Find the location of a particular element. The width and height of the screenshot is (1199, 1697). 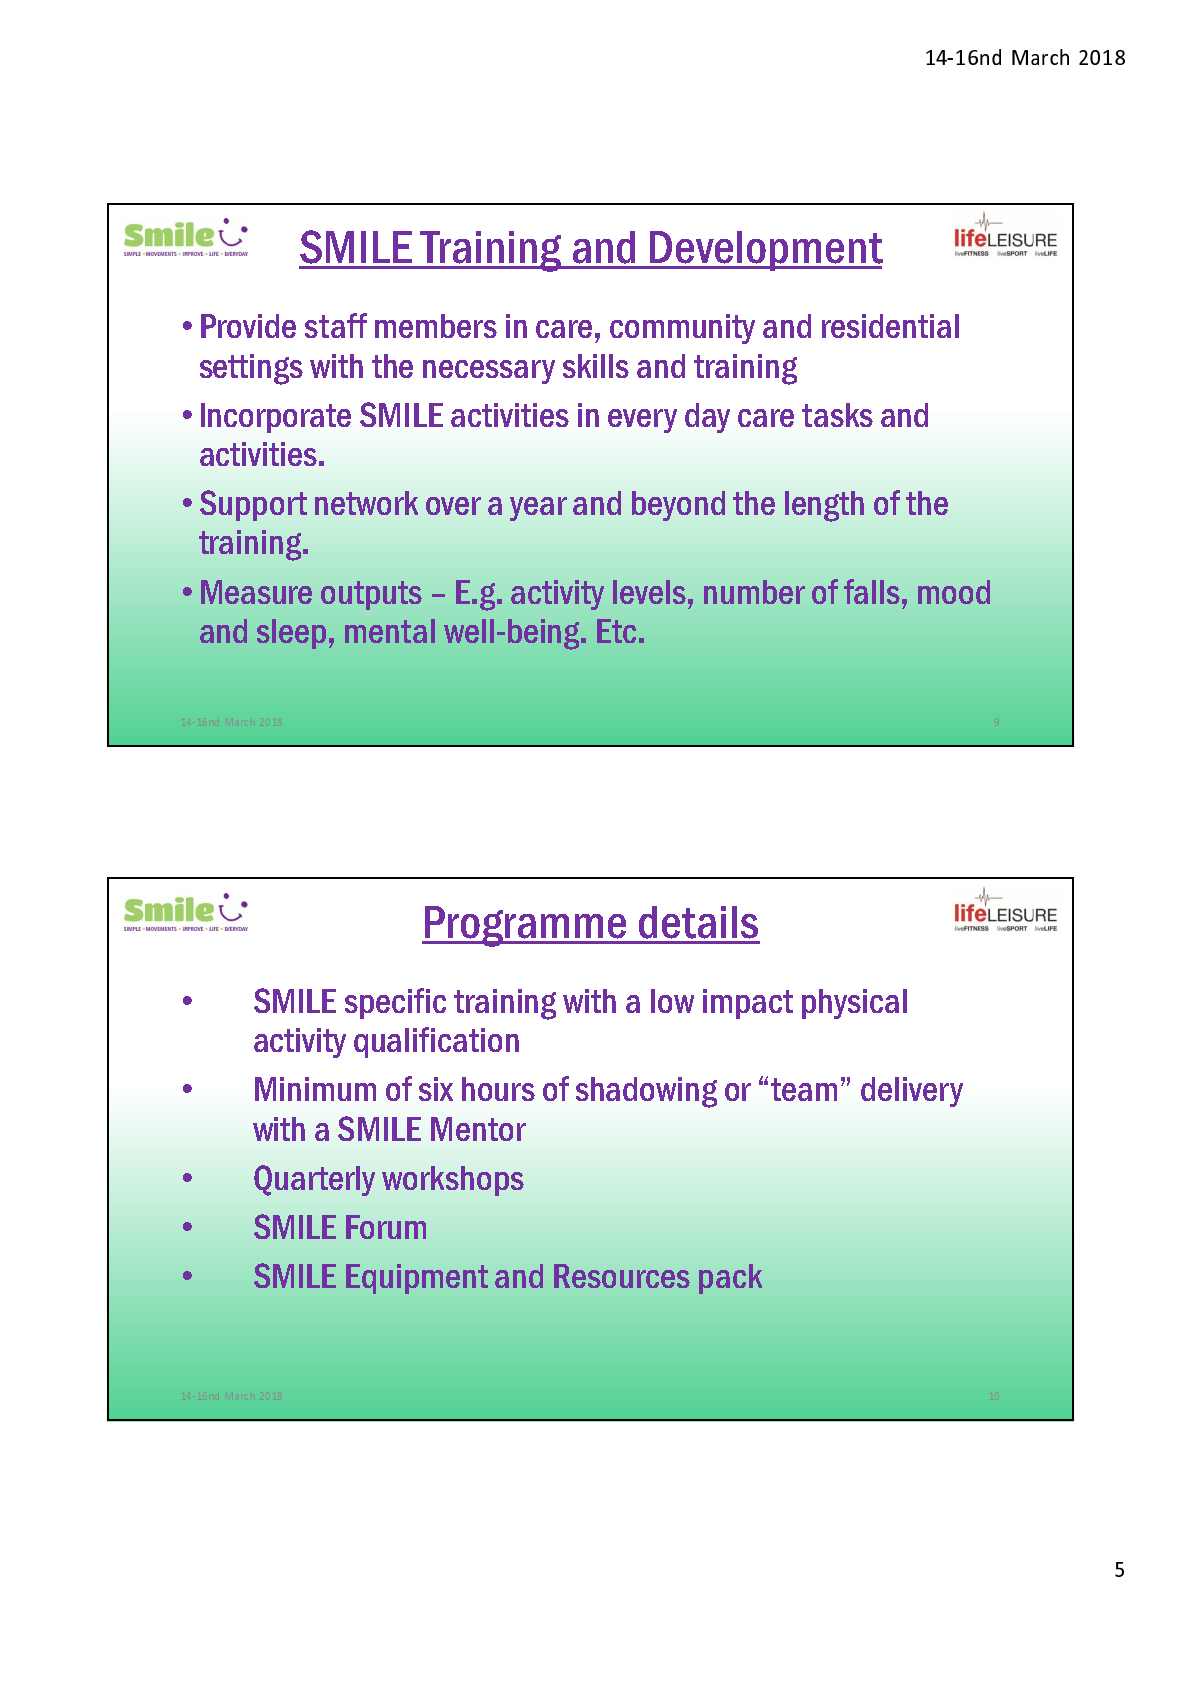

community is located at coordinates (682, 329).
